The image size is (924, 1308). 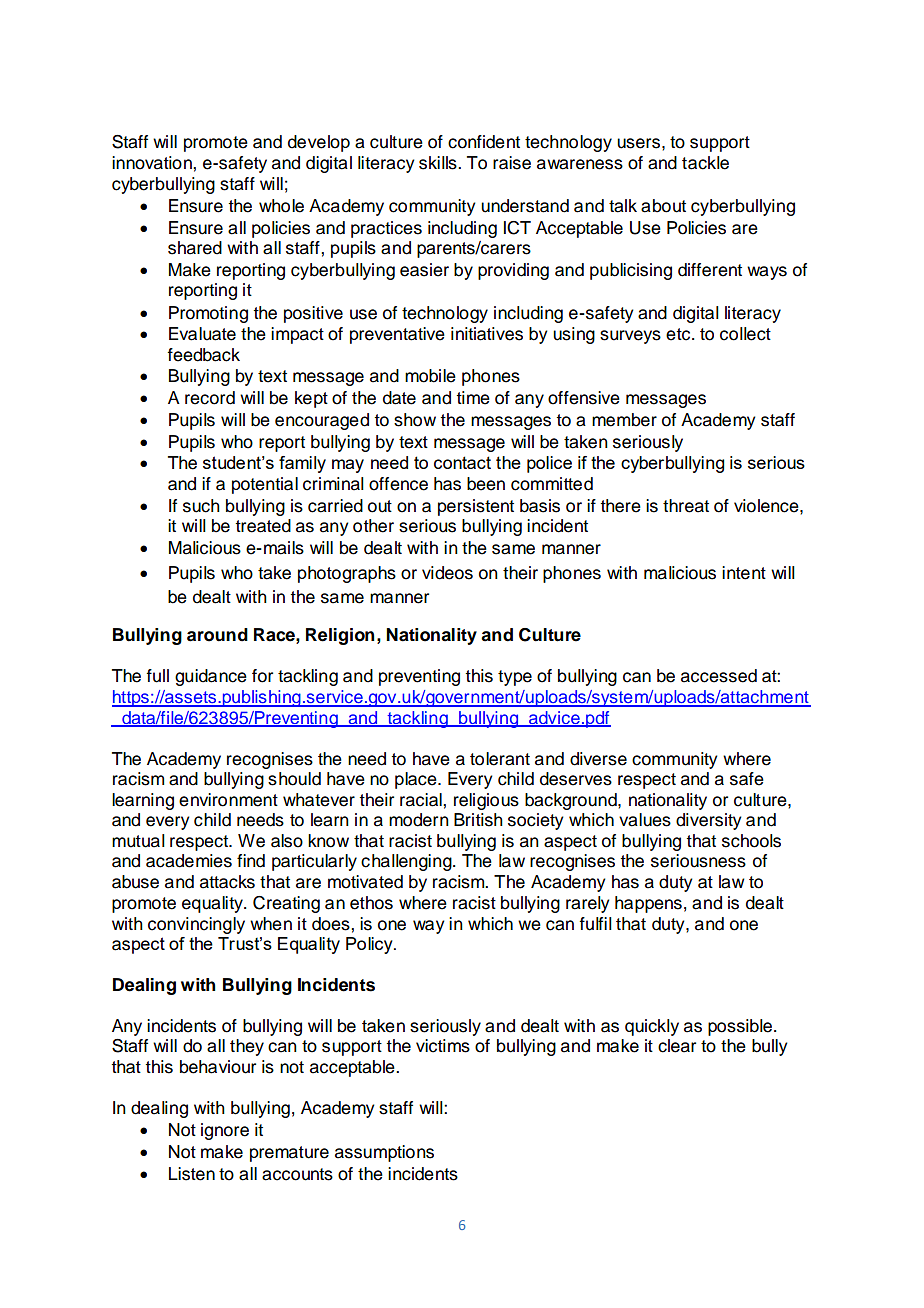 What do you see at coordinates (196, 925) in the screenshot?
I see `convincingly` at bounding box center [196, 925].
